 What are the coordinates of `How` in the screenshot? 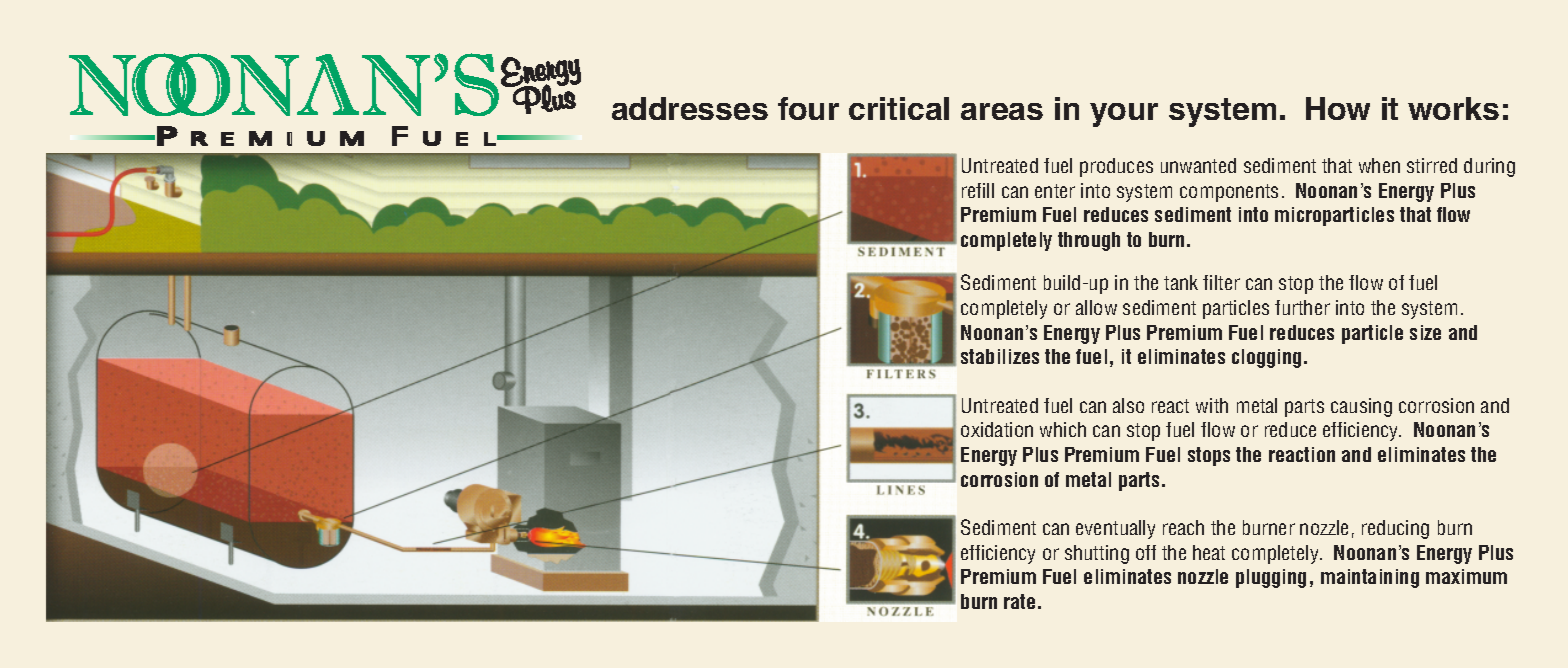 It's located at (1338, 108).
